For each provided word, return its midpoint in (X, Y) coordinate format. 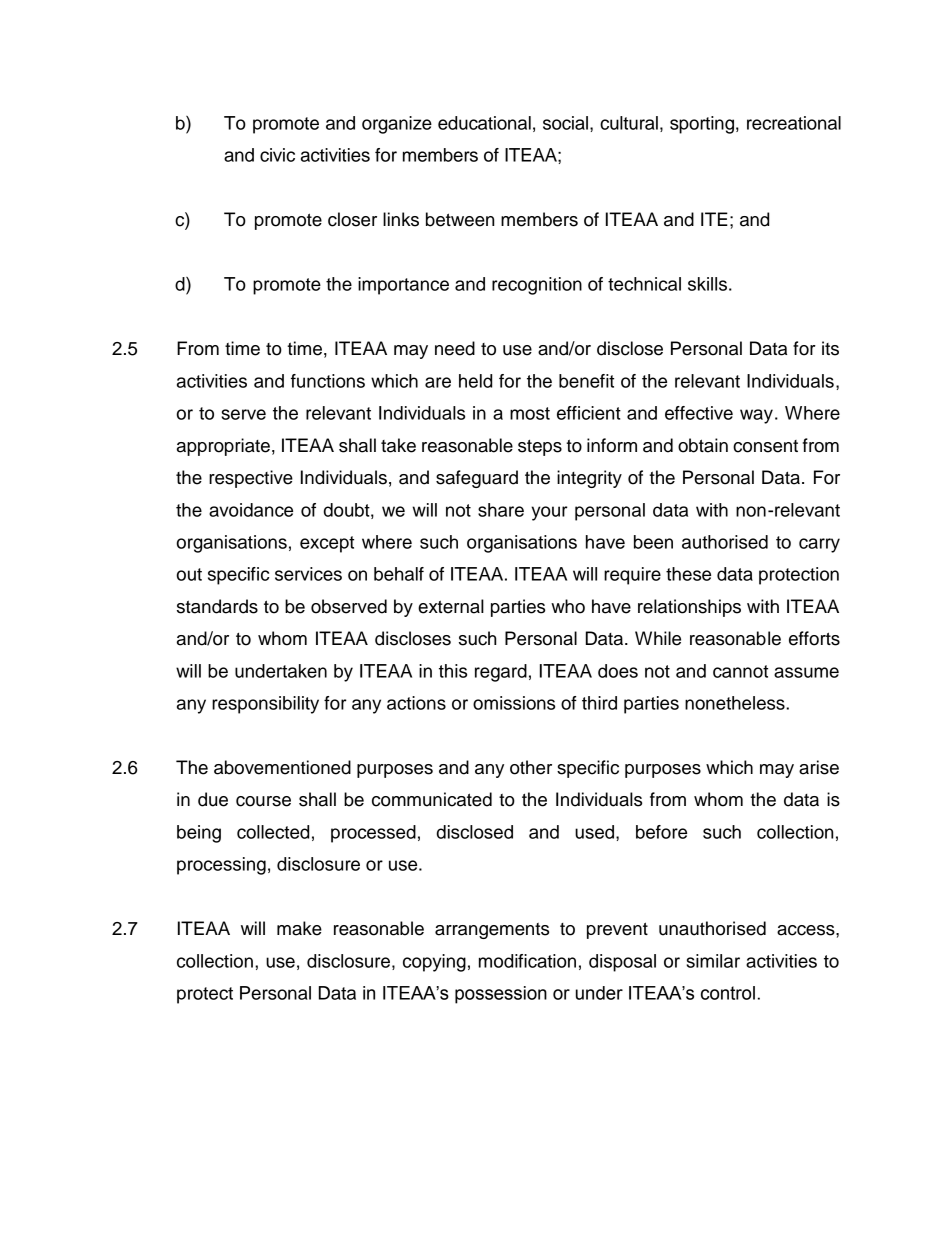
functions (328, 381)
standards (217, 606)
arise (819, 767)
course (263, 801)
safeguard (477, 479)
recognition (537, 286)
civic (277, 155)
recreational (794, 123)
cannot (740, 671)
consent (765, 446)
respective (251, 479)
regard (501, 673)
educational (484, 123)
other (531, 767)
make (299, 928)
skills (707, 284)
